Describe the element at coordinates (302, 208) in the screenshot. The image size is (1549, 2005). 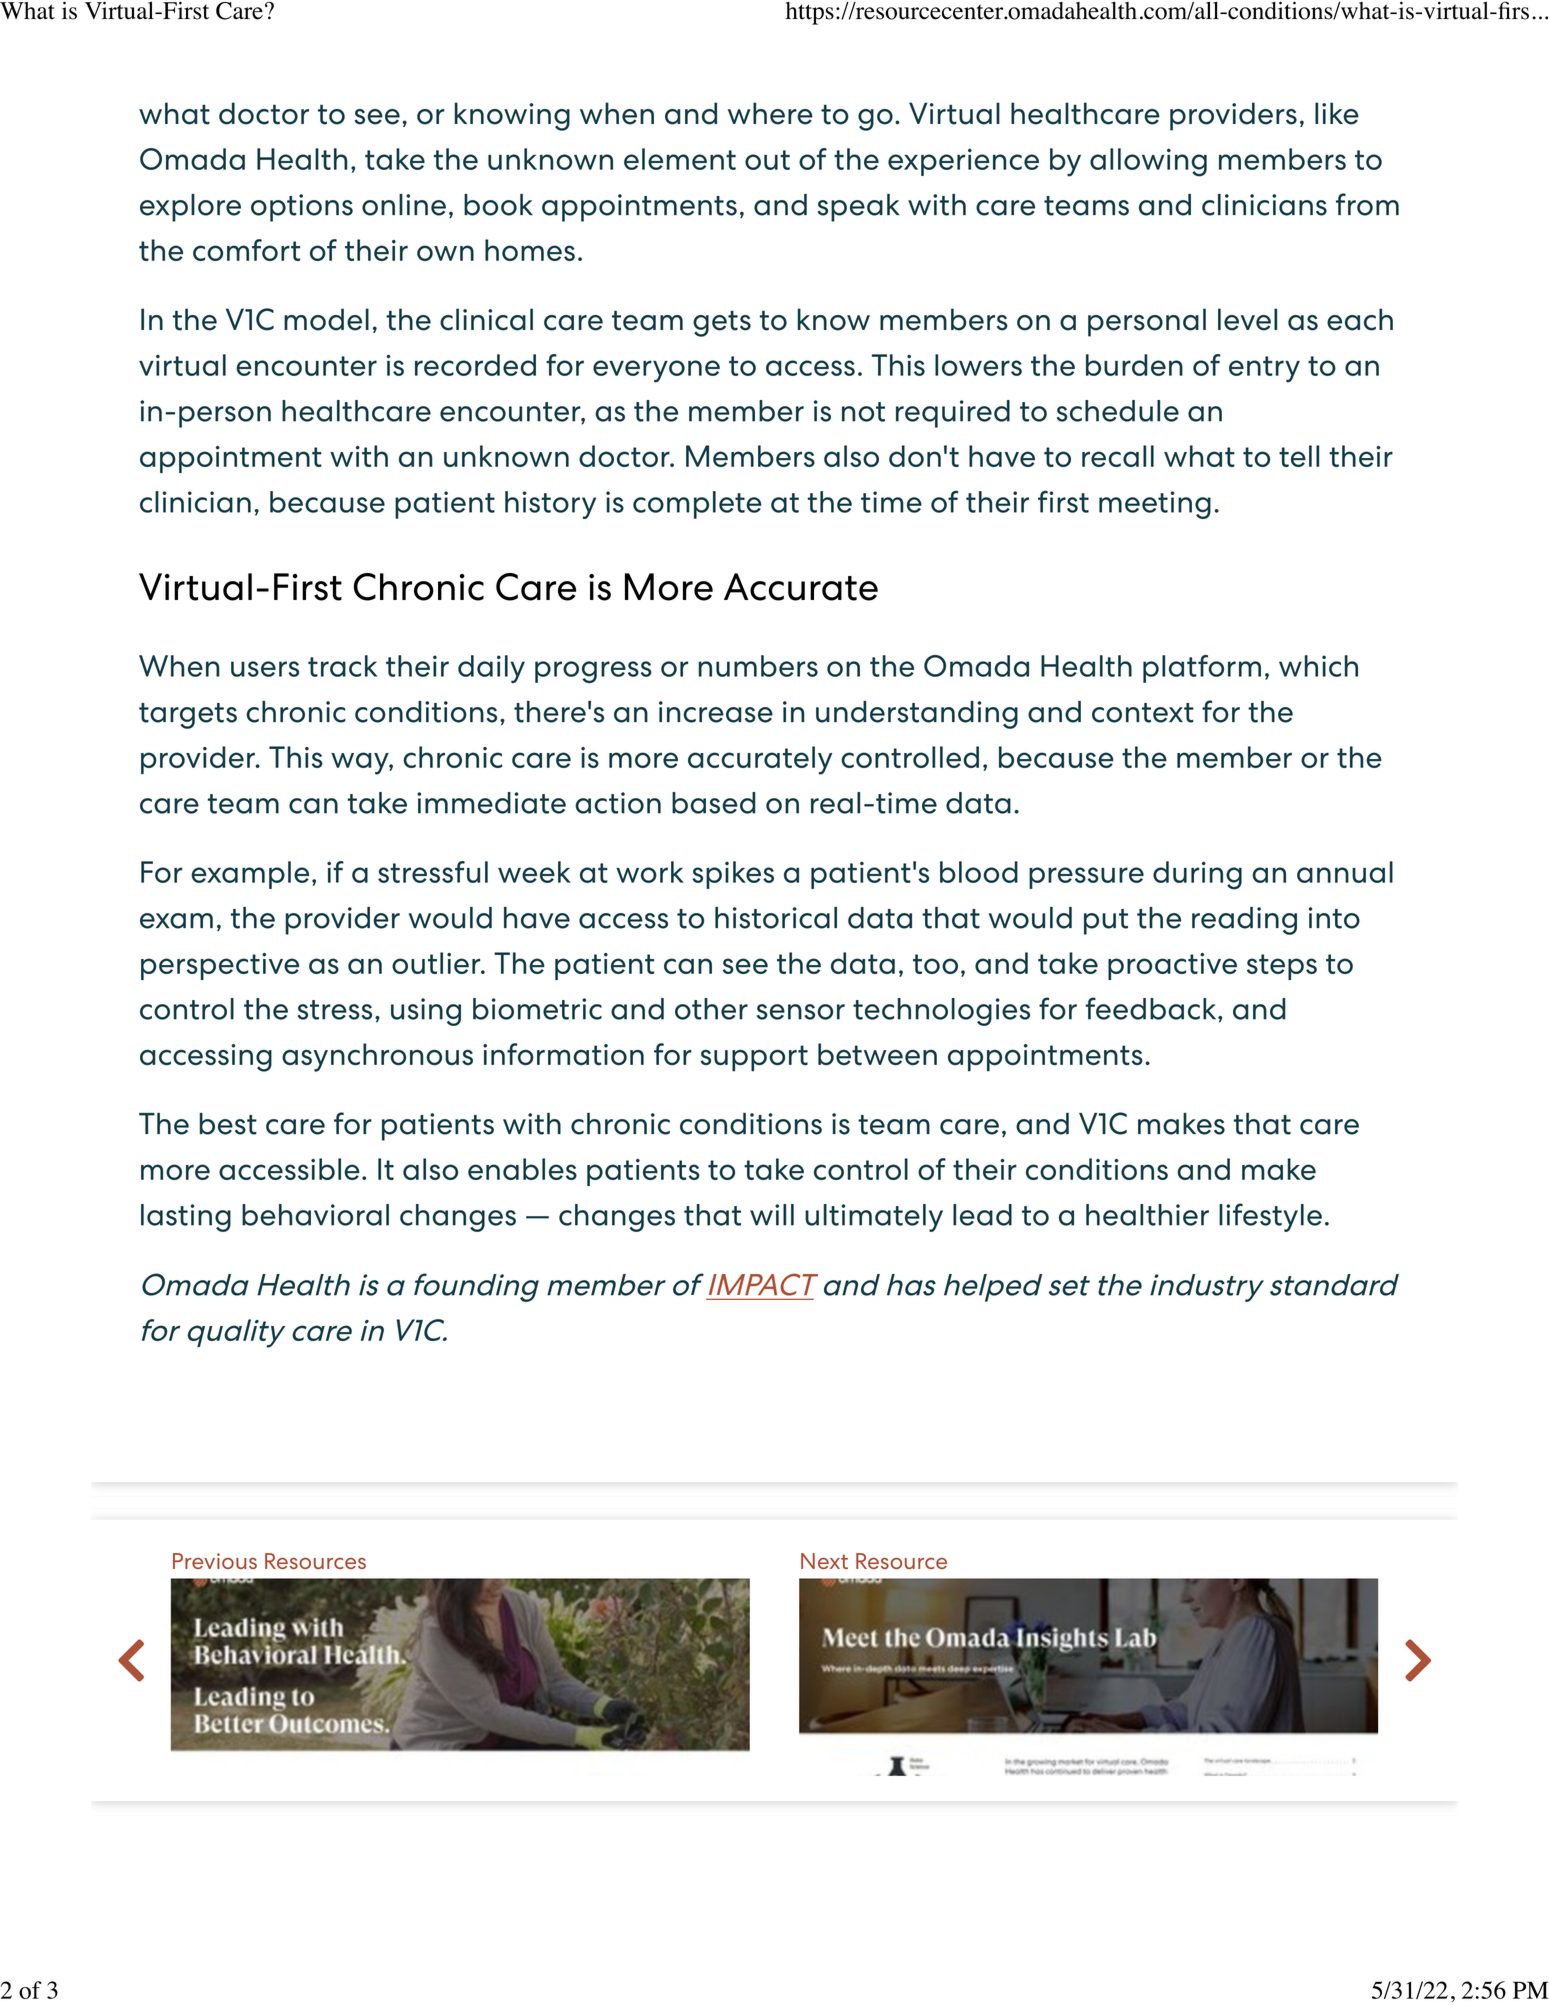
I see `options` at that location.
